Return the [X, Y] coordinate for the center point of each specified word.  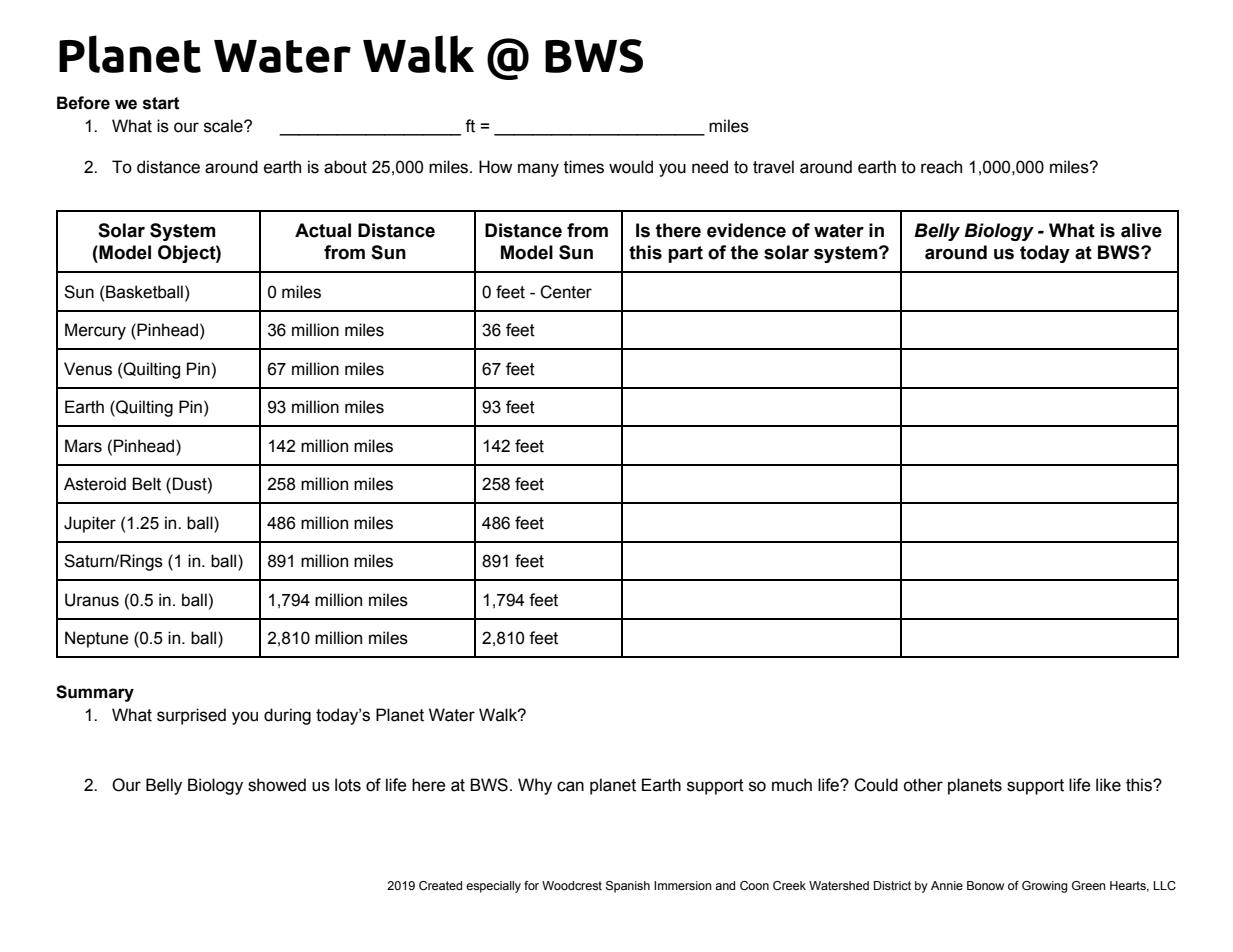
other [923, 785]
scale [224, 126]
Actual [323, 230]
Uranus [92, 600]
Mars [83, 446]
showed [277, 785]
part [685, 254]
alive [1141, 230]
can [570, 786]
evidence [746, 230]
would [631, 167]
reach [941, 167]
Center [566, 292]
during [287, 716]
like [1108, 785]
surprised [191, 716]
